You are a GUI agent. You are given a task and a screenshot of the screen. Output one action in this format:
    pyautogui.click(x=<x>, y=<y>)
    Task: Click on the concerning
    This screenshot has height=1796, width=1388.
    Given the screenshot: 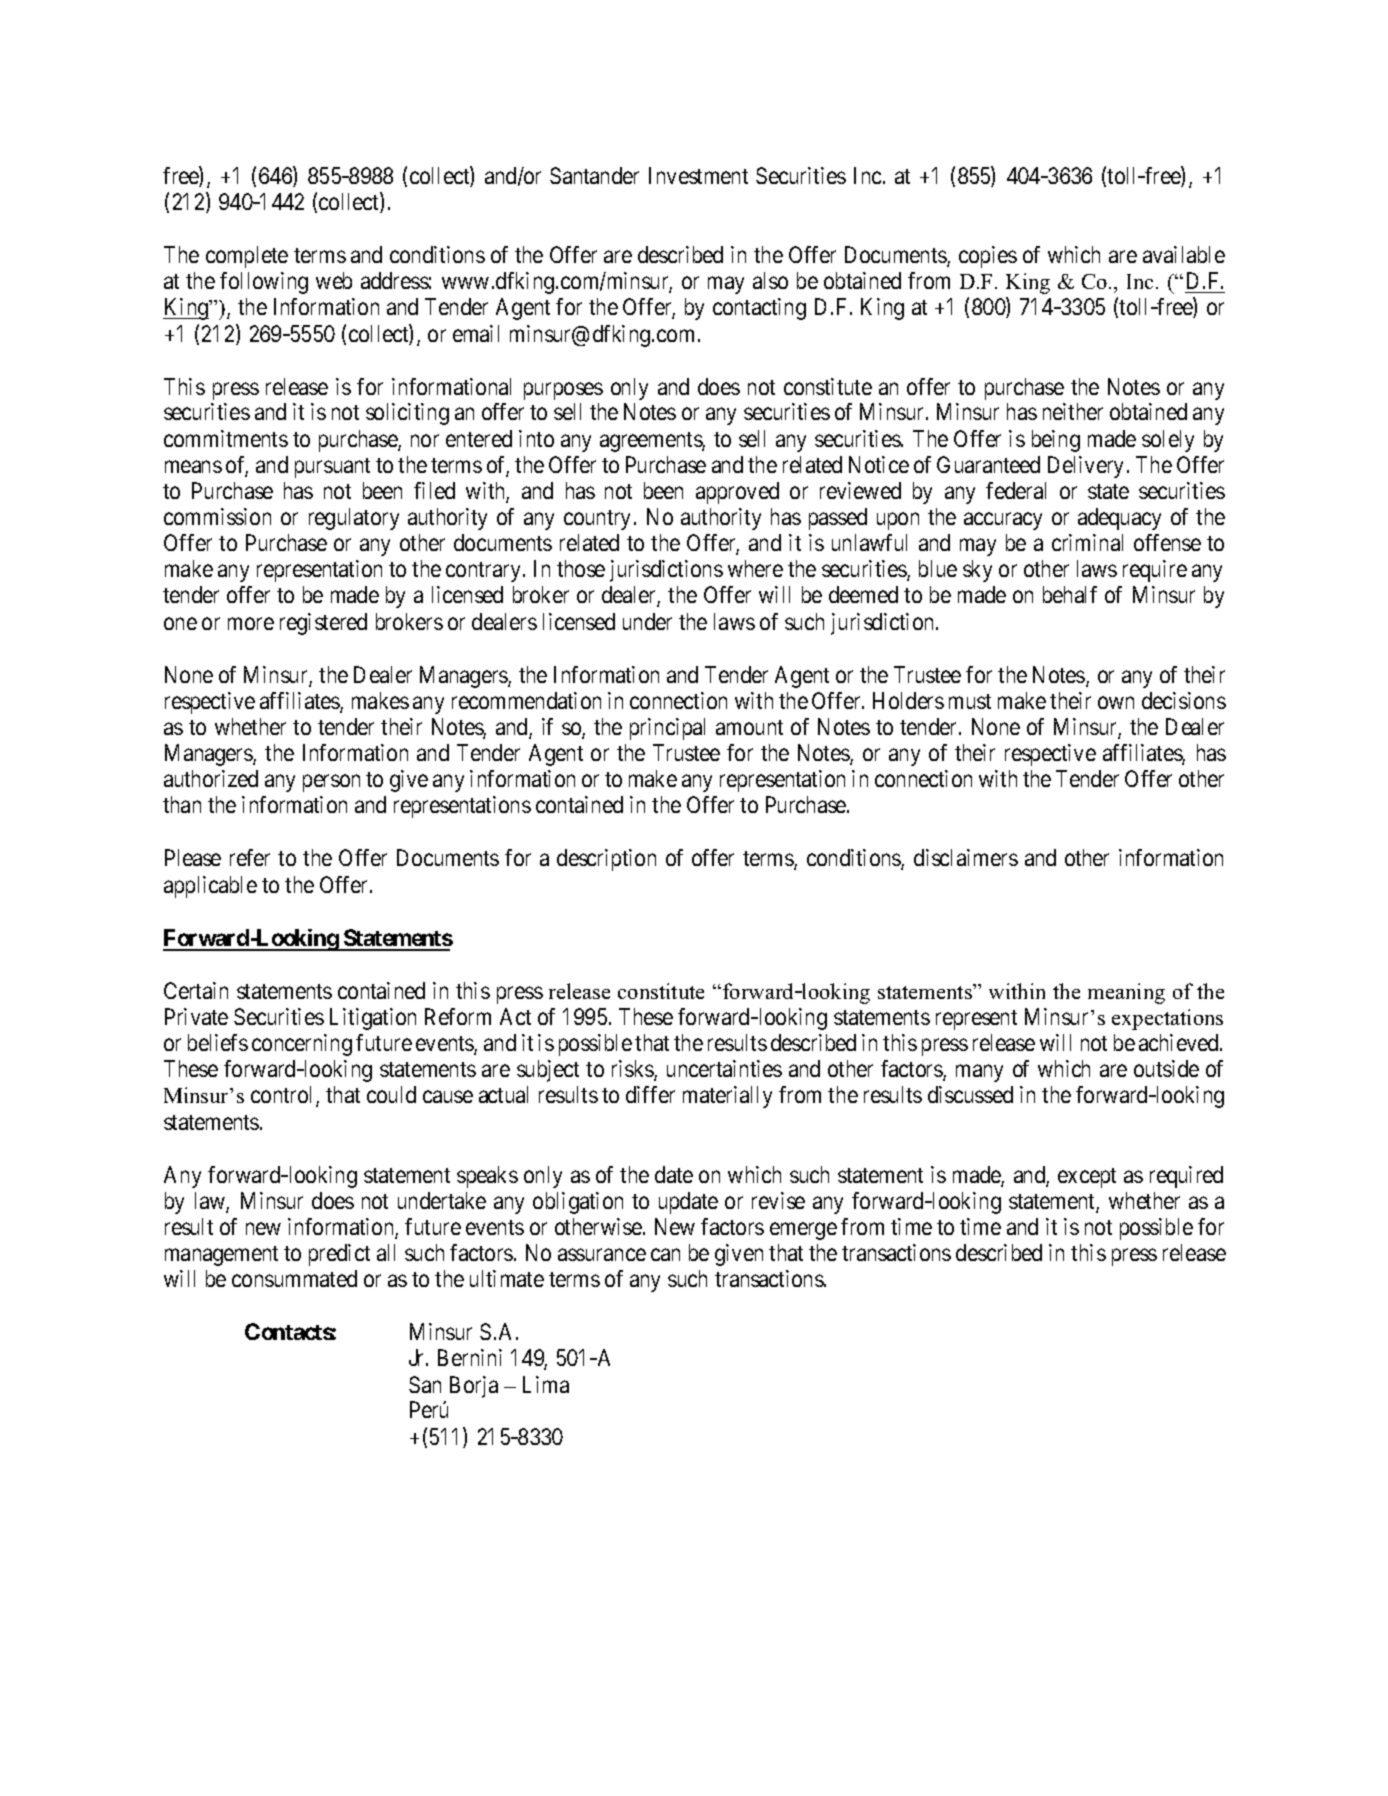 What is the action you would take?
    pyautogui.click(x=302, y=1045)
